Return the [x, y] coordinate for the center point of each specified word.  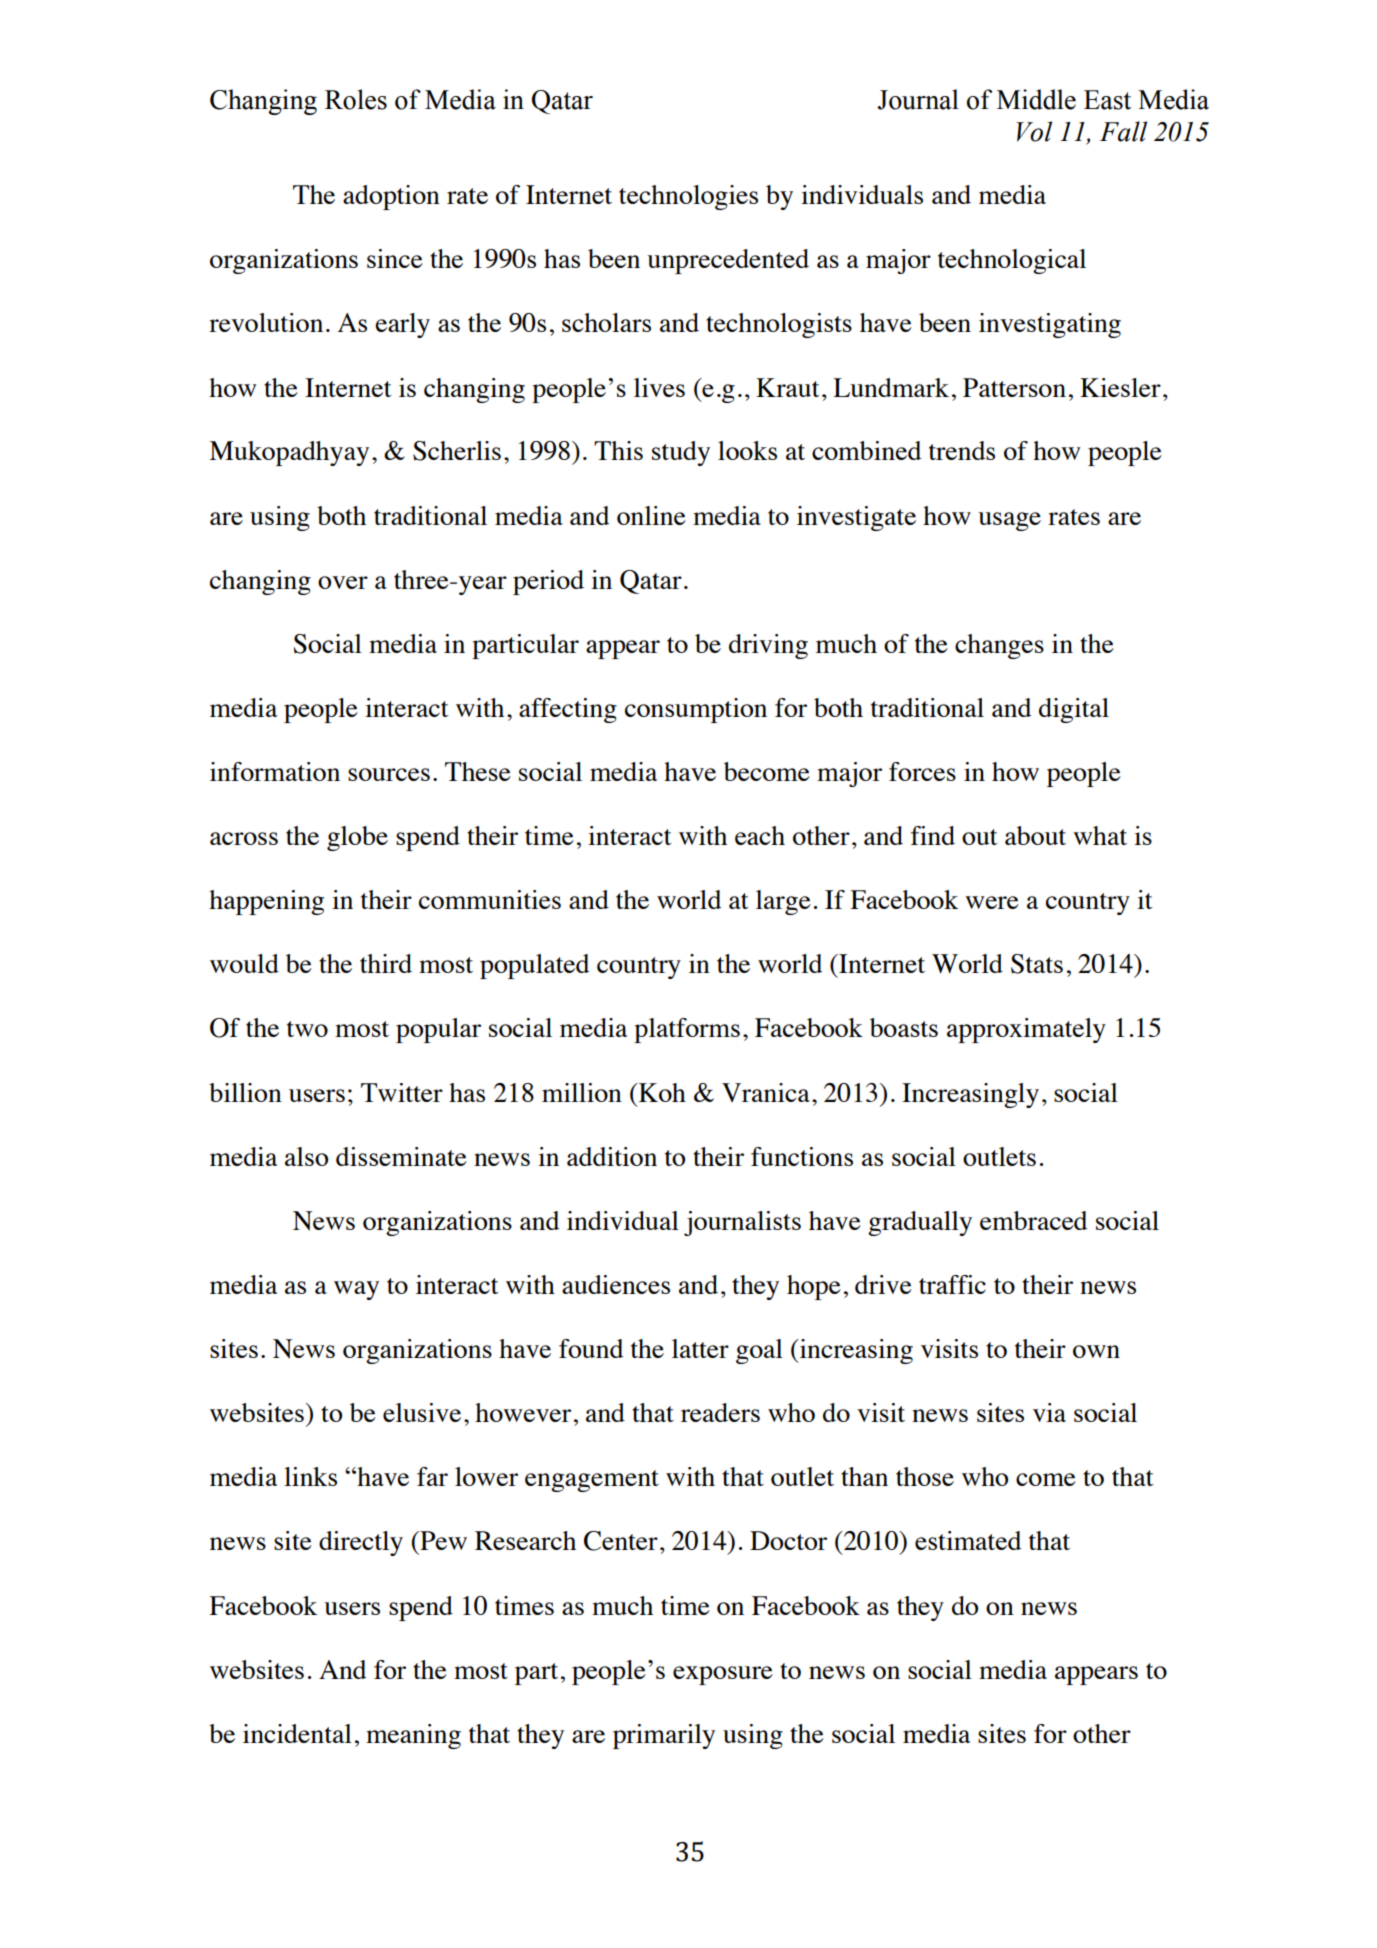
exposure [723, 1675]
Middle [1036, 99]
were [992, 902]
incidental [297, 1733]
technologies [688, 197]
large [783, 902]
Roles [356, 99]
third [386, 963]
